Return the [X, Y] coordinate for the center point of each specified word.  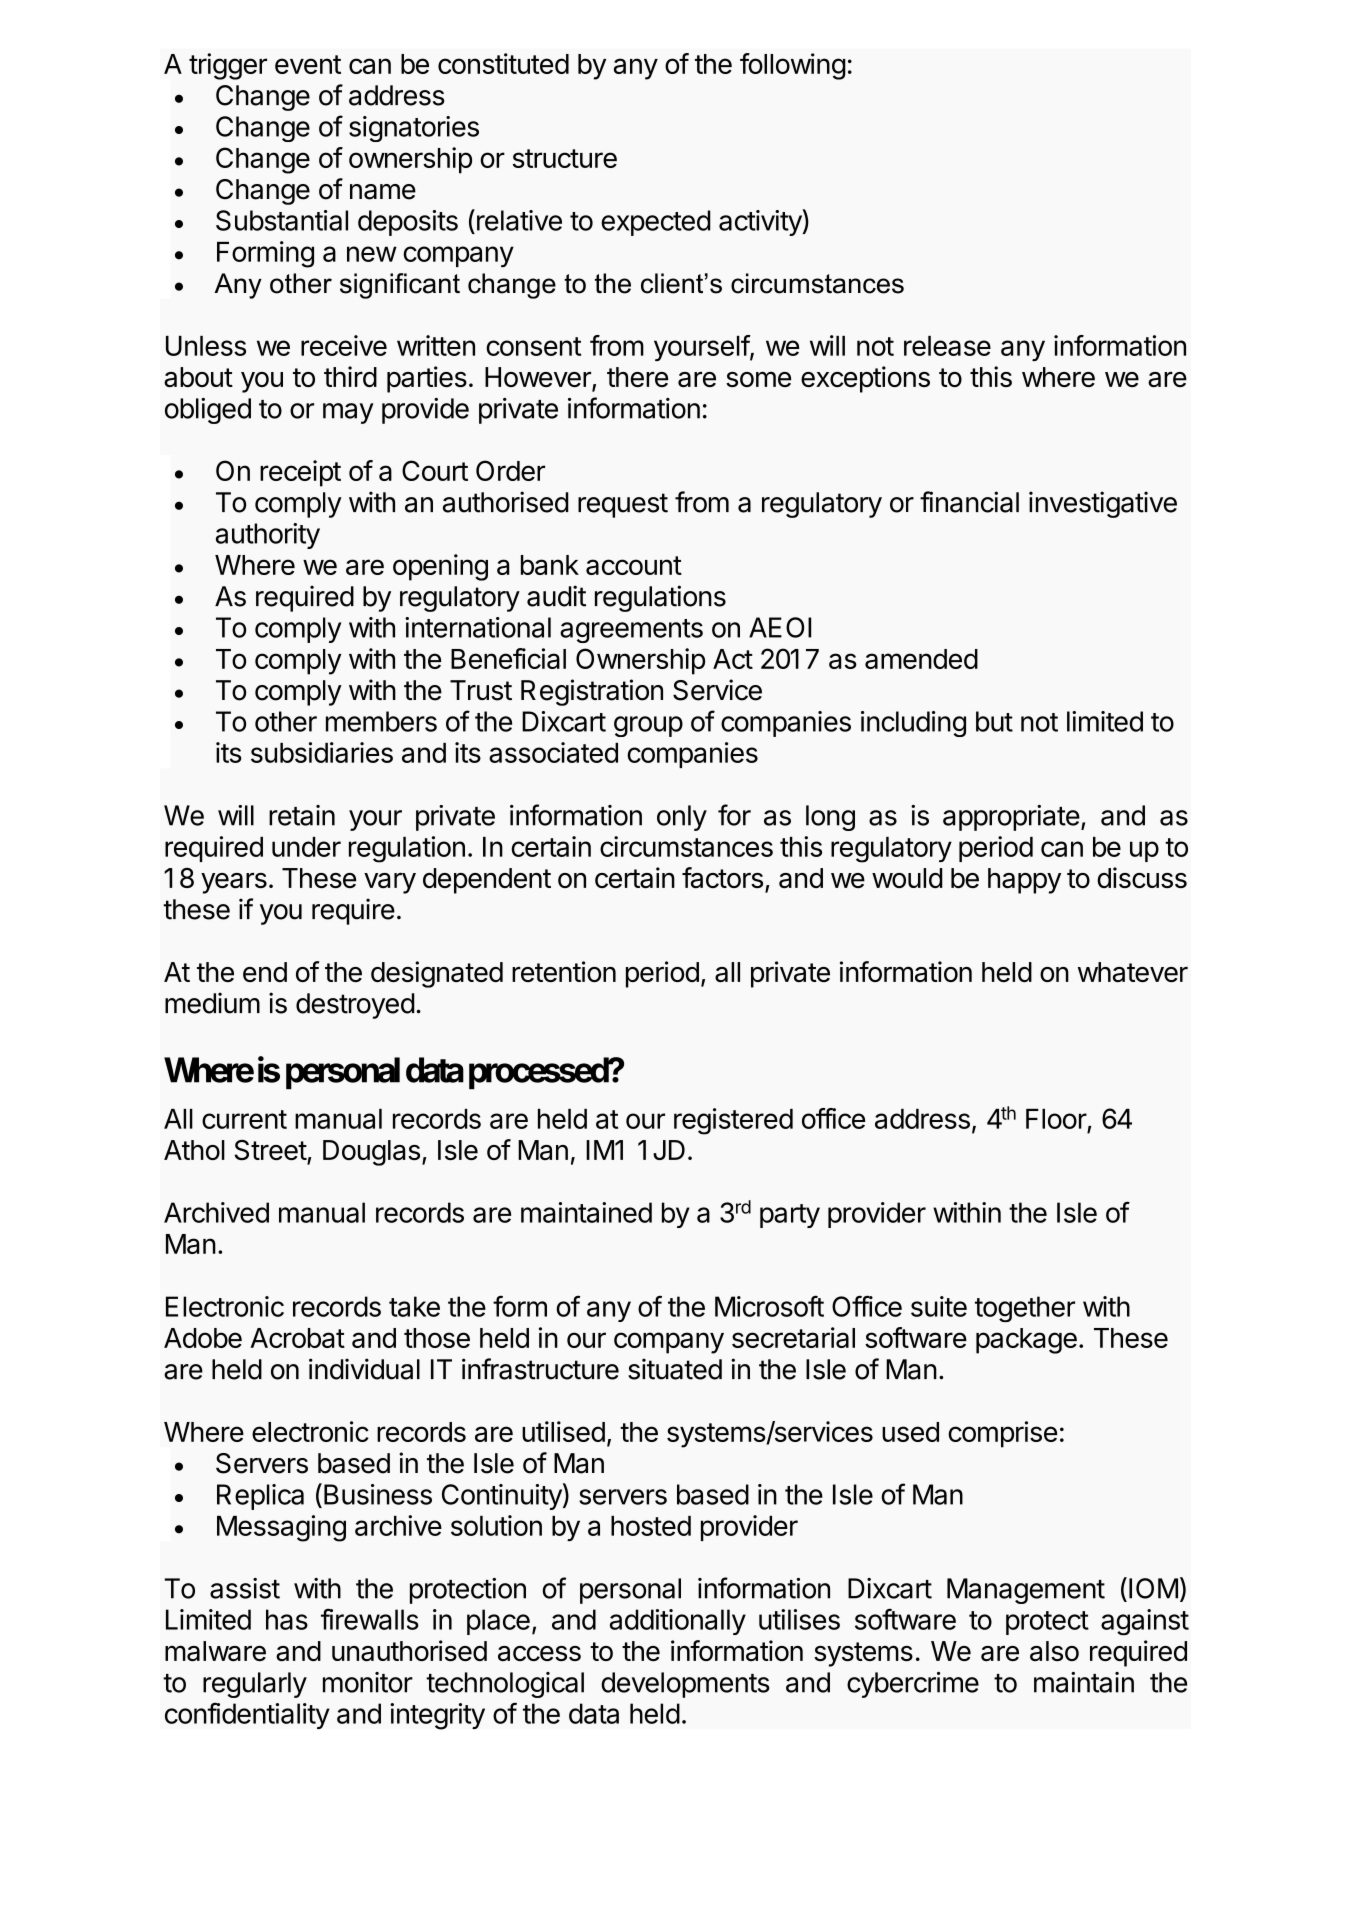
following [793, 66]
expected [656, 223]
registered [733, 1121]
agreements [631, 631]
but [994, 721]
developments [685, 1685]
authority [268, 536]
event [308, 64]
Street [271, 1151]
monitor [368, 1682]
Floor [1056, 1119]
